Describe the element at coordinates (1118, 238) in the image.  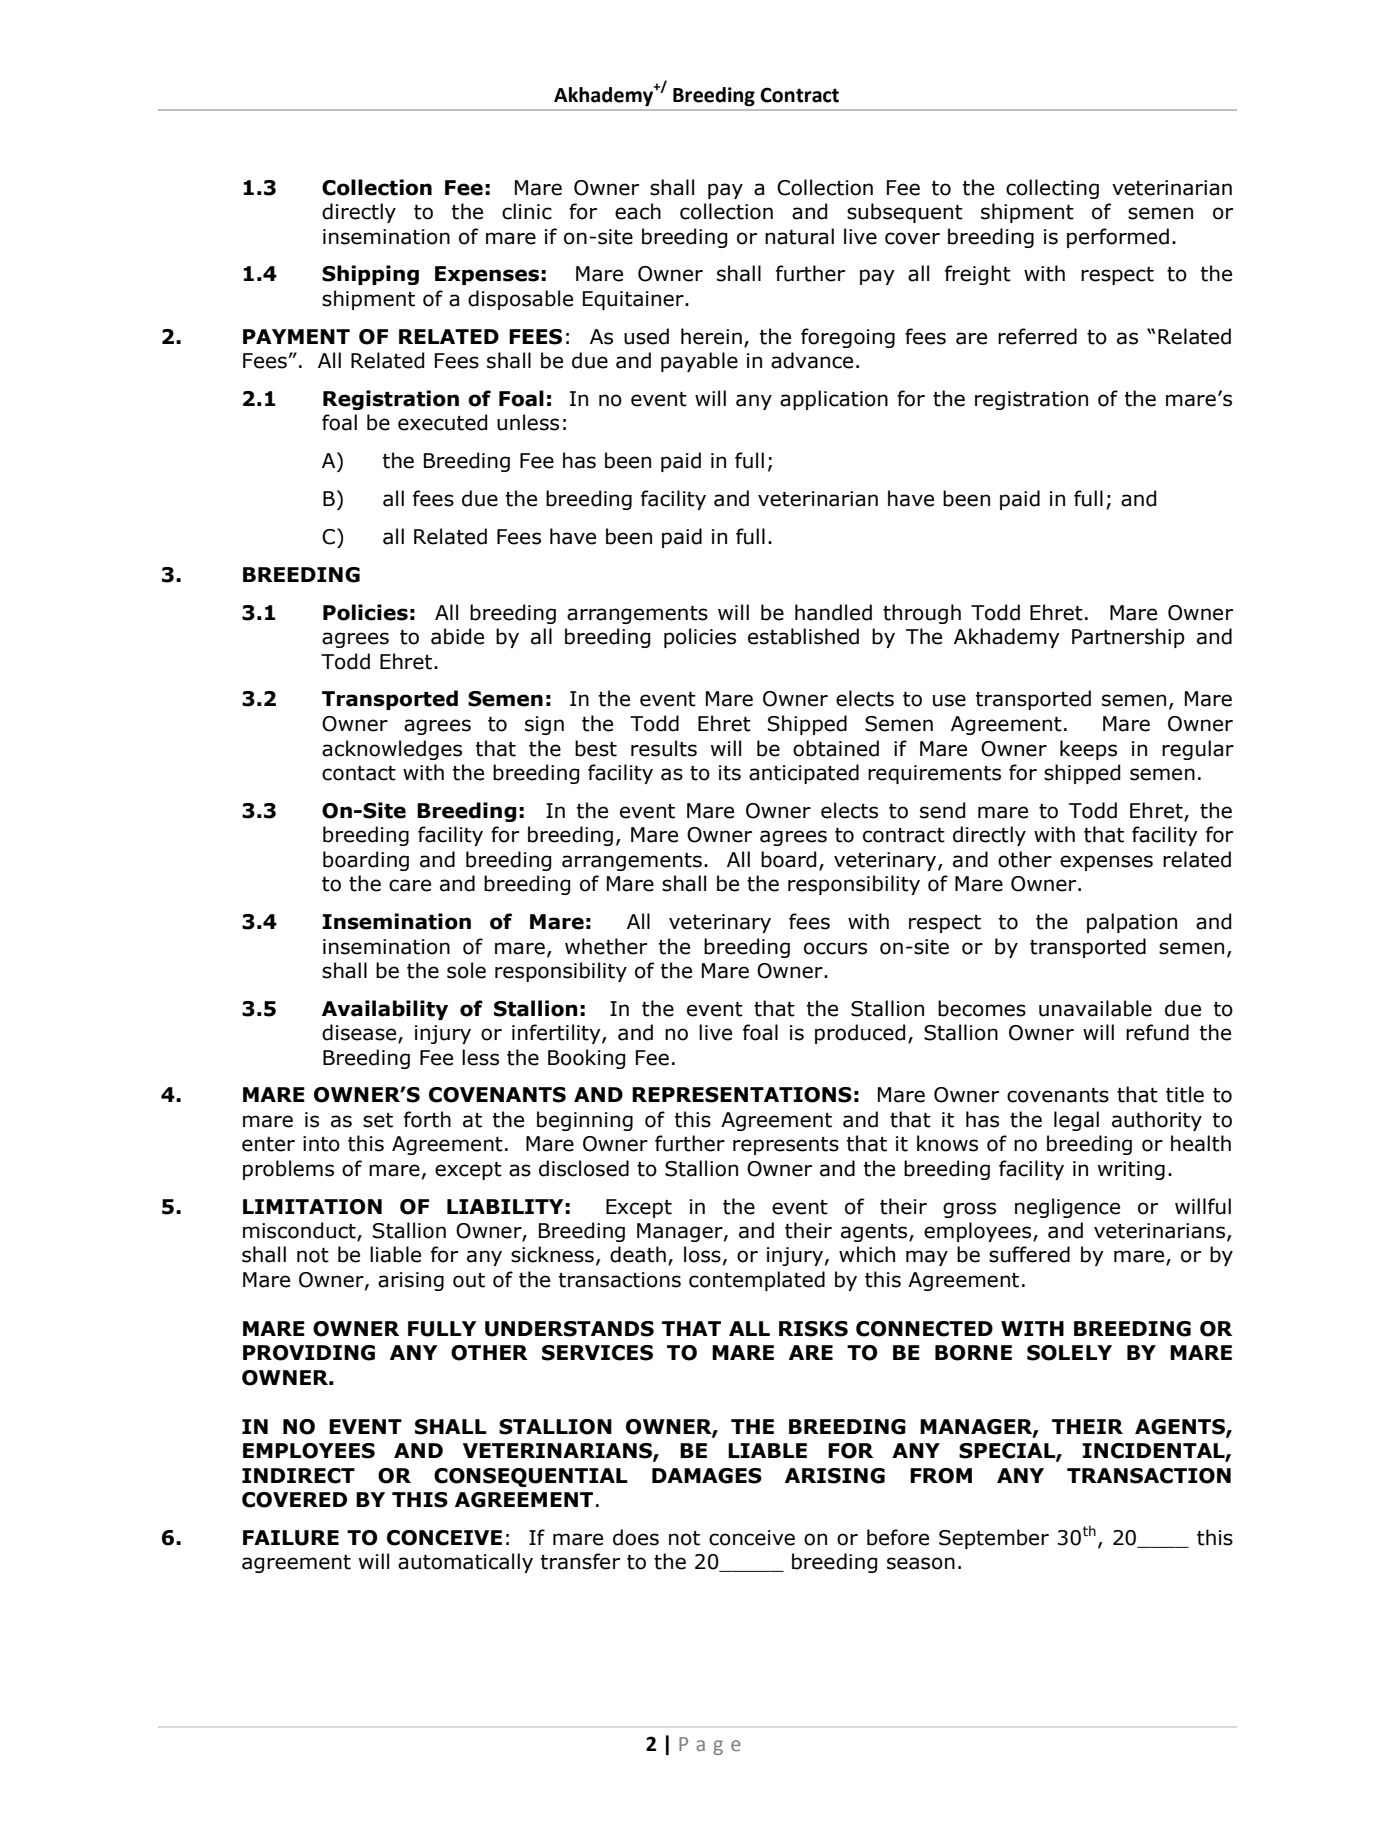
I see `performed` at that location.
